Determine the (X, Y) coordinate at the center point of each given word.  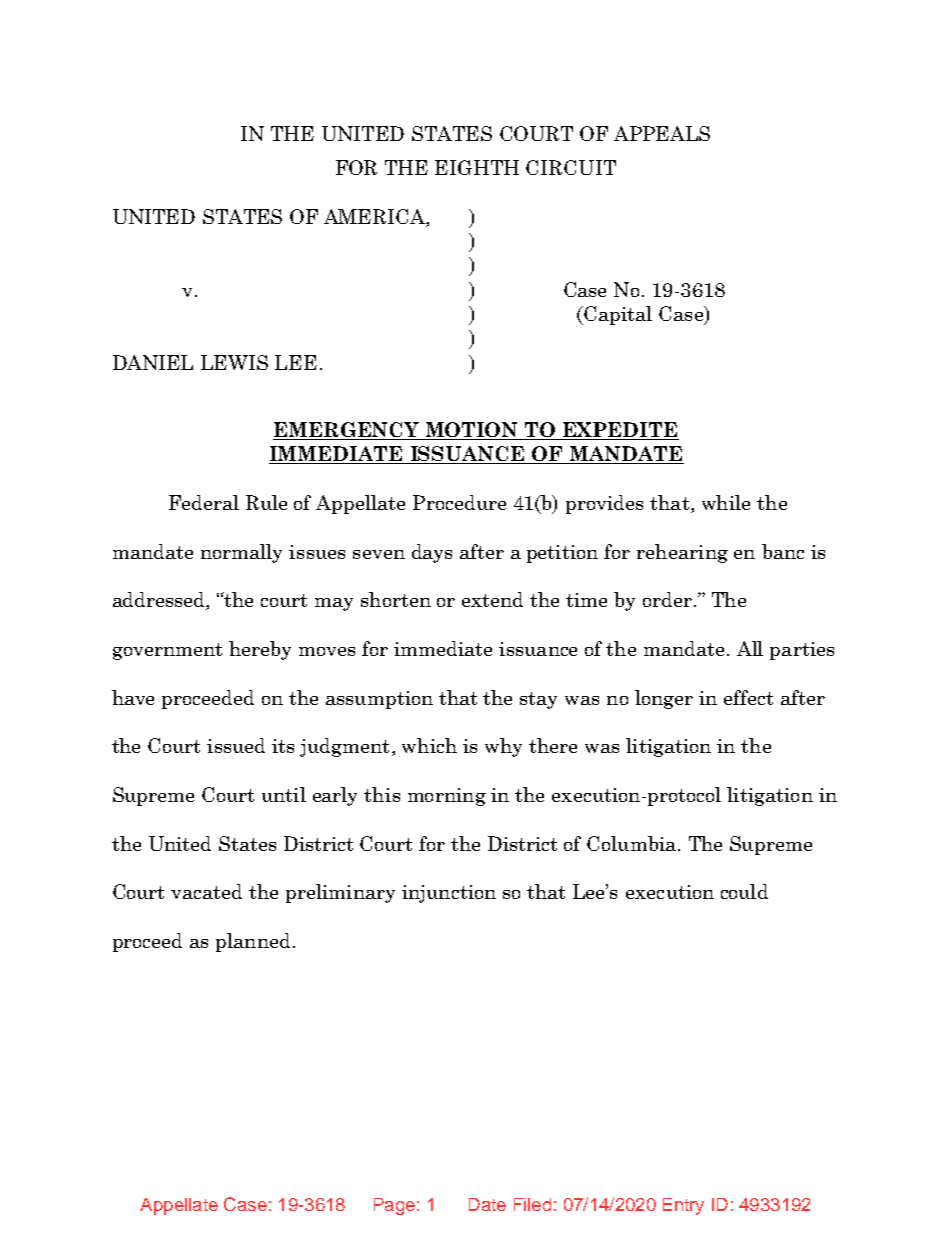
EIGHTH (477, 167)
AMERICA (375, 218)
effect (748, 697)
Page (394, 1206)
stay (538, 700)
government (167, 651)
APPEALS (662, 133)
